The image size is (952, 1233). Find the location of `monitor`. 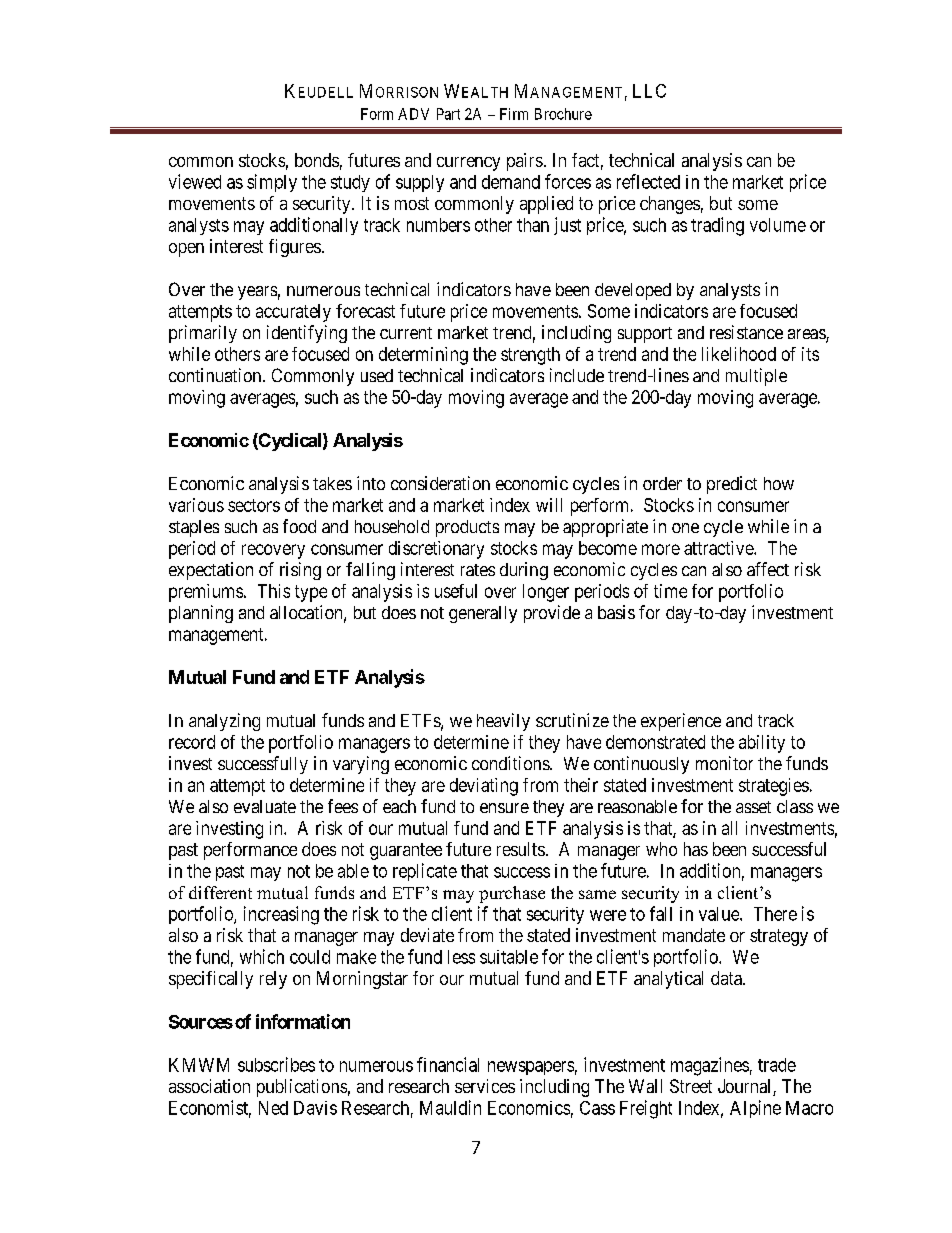

monitor is located at coordinates (724, 763).
